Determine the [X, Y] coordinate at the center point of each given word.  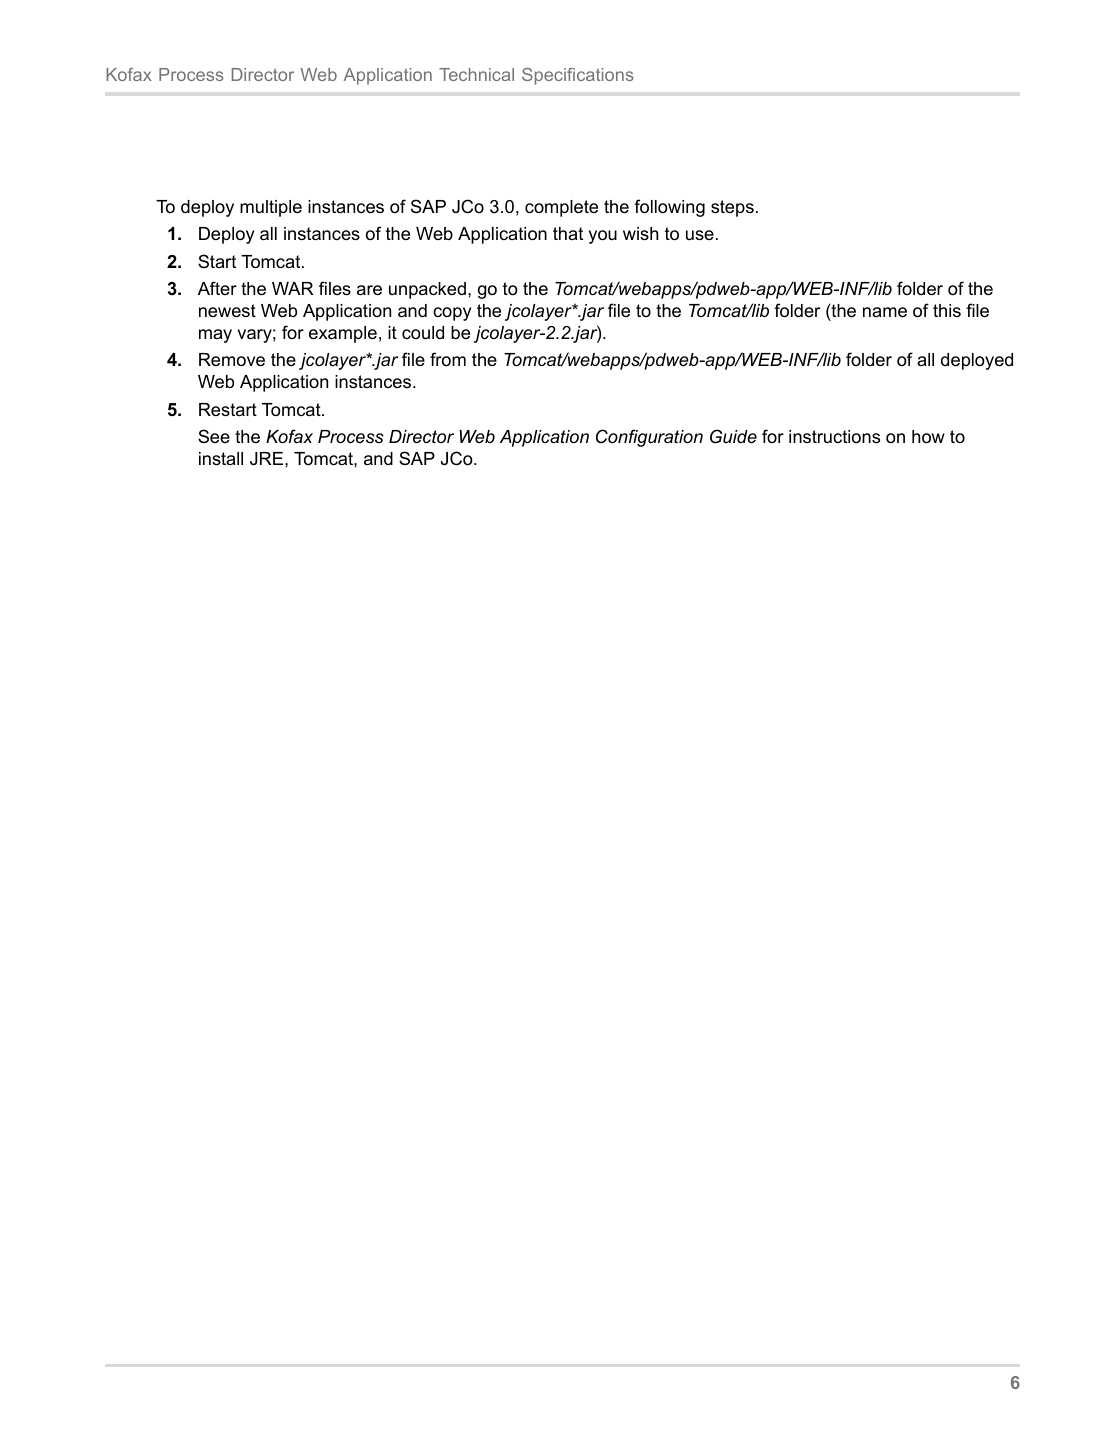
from [448, 359]
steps [732, 208]
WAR [292, 288]
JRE [268, 458]
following [669, 208]
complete [561, 208]
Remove [232, 360]
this [947, 310]
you [603, 237]
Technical [476, 74]
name [885, 312]
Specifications [578, 76]
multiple [271, 208]
